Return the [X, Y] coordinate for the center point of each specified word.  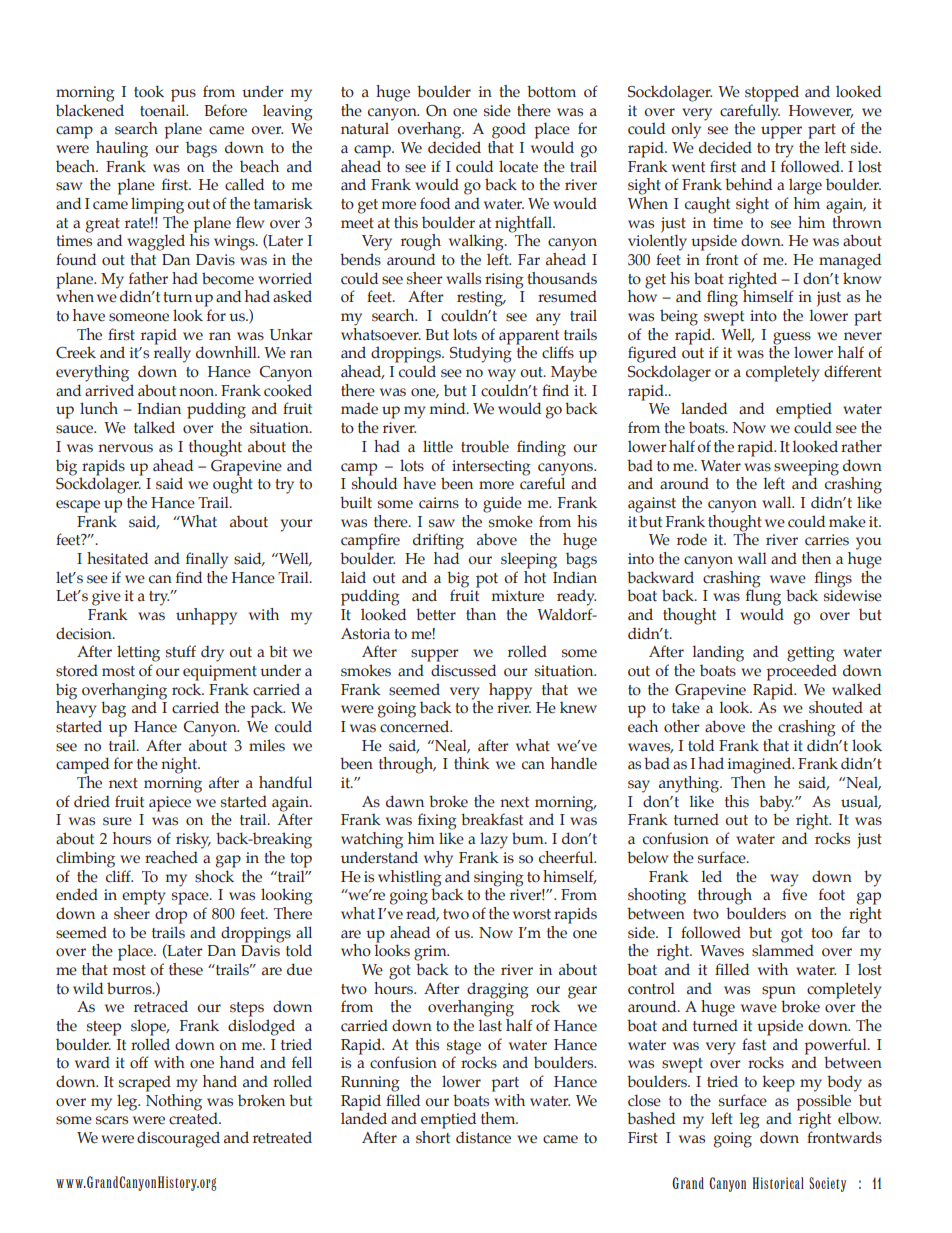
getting [811, 654]
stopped [772, 93]
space [191, 898]
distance [483, 1137]
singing [499, 879]
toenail [164, 110]
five [794, 893]
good [509, 130]
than [481, 614]
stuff [181, 651]
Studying [481, 353]
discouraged [178, 1139]
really [172, 353]
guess [792, 338]
